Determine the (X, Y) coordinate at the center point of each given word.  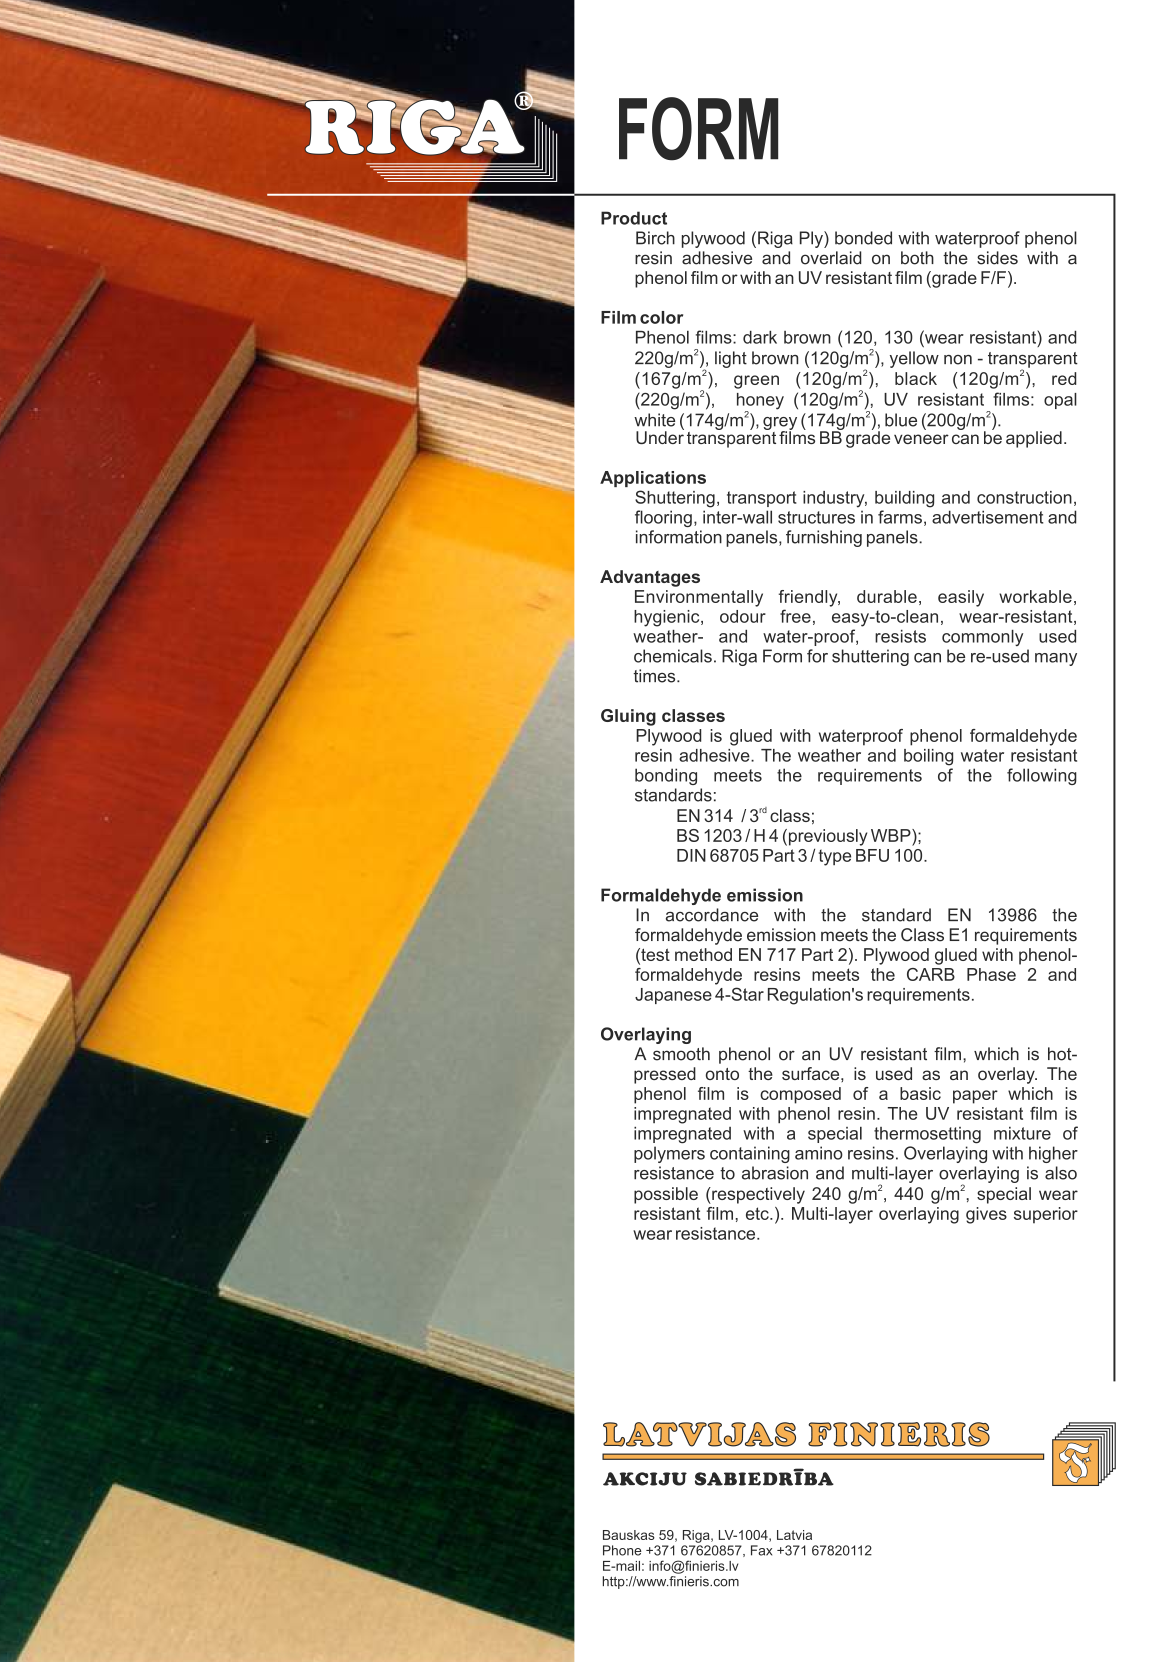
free (795, 616)
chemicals (673, 656)
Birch (655, 238)
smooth (681, 1054)
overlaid (831, 258)
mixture (1022, 1133)
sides (997, 258)
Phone (622, 1550)
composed (800, 1095)
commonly (982, 638)
